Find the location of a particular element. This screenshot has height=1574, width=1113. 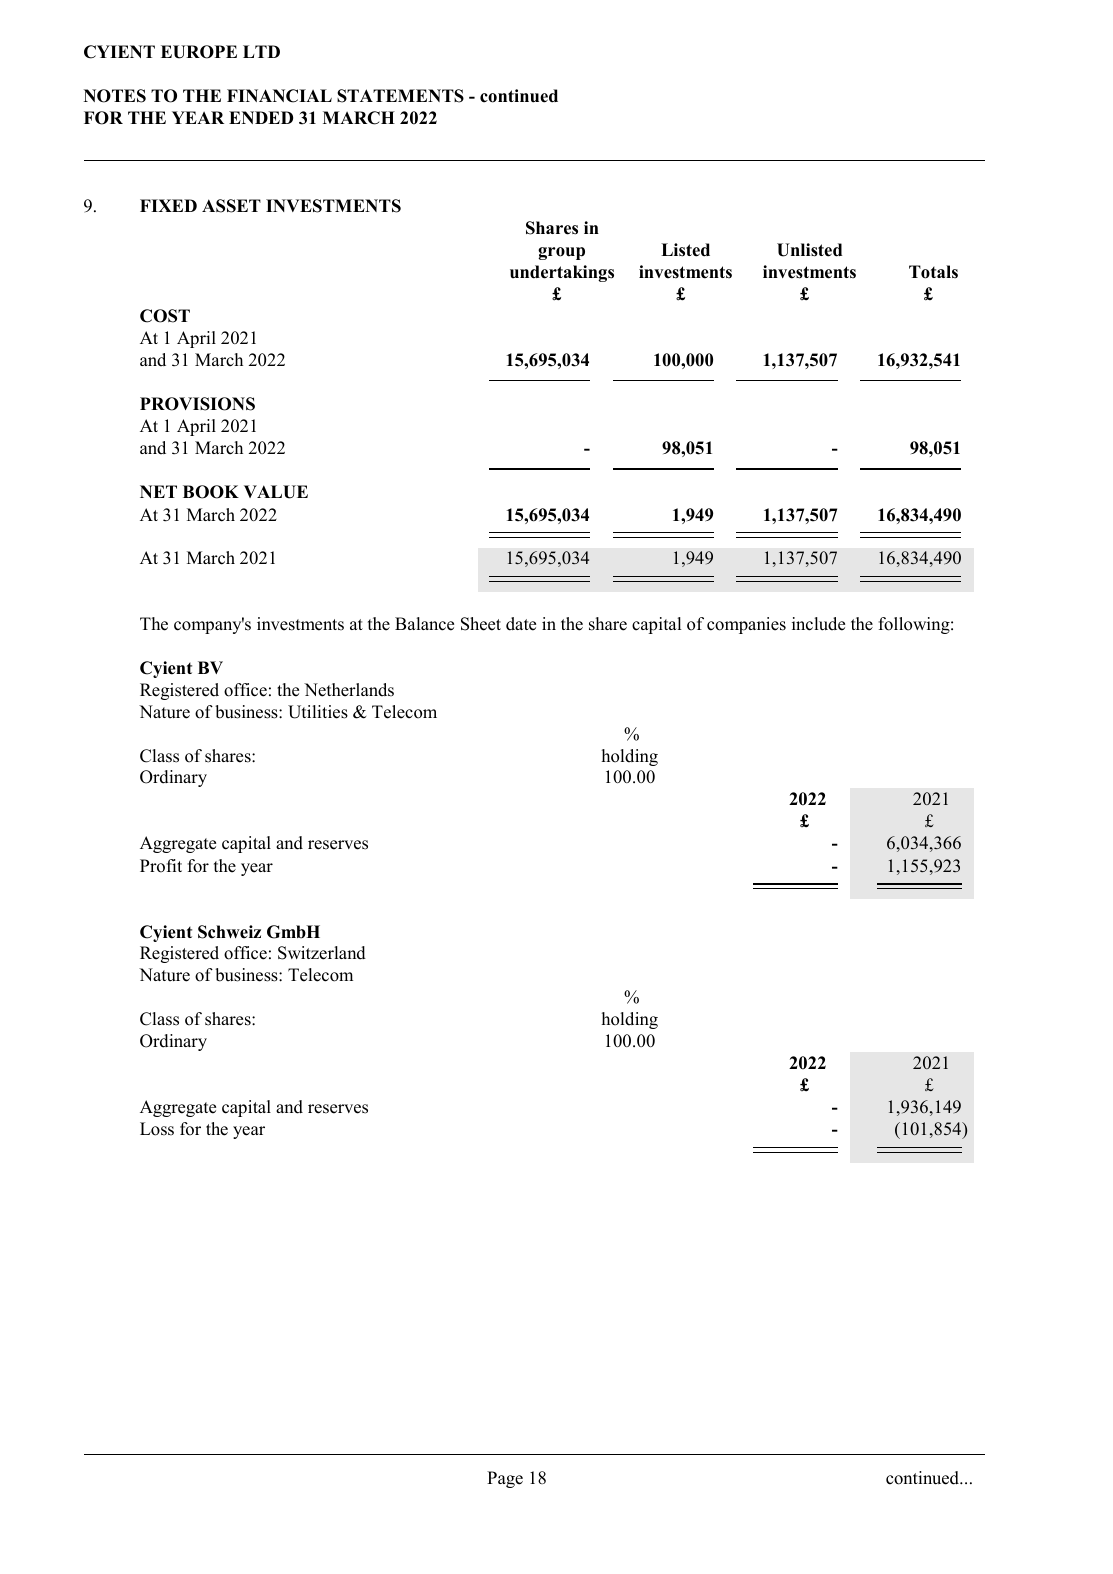

EUROPE is located at coordinates (199, 52).
